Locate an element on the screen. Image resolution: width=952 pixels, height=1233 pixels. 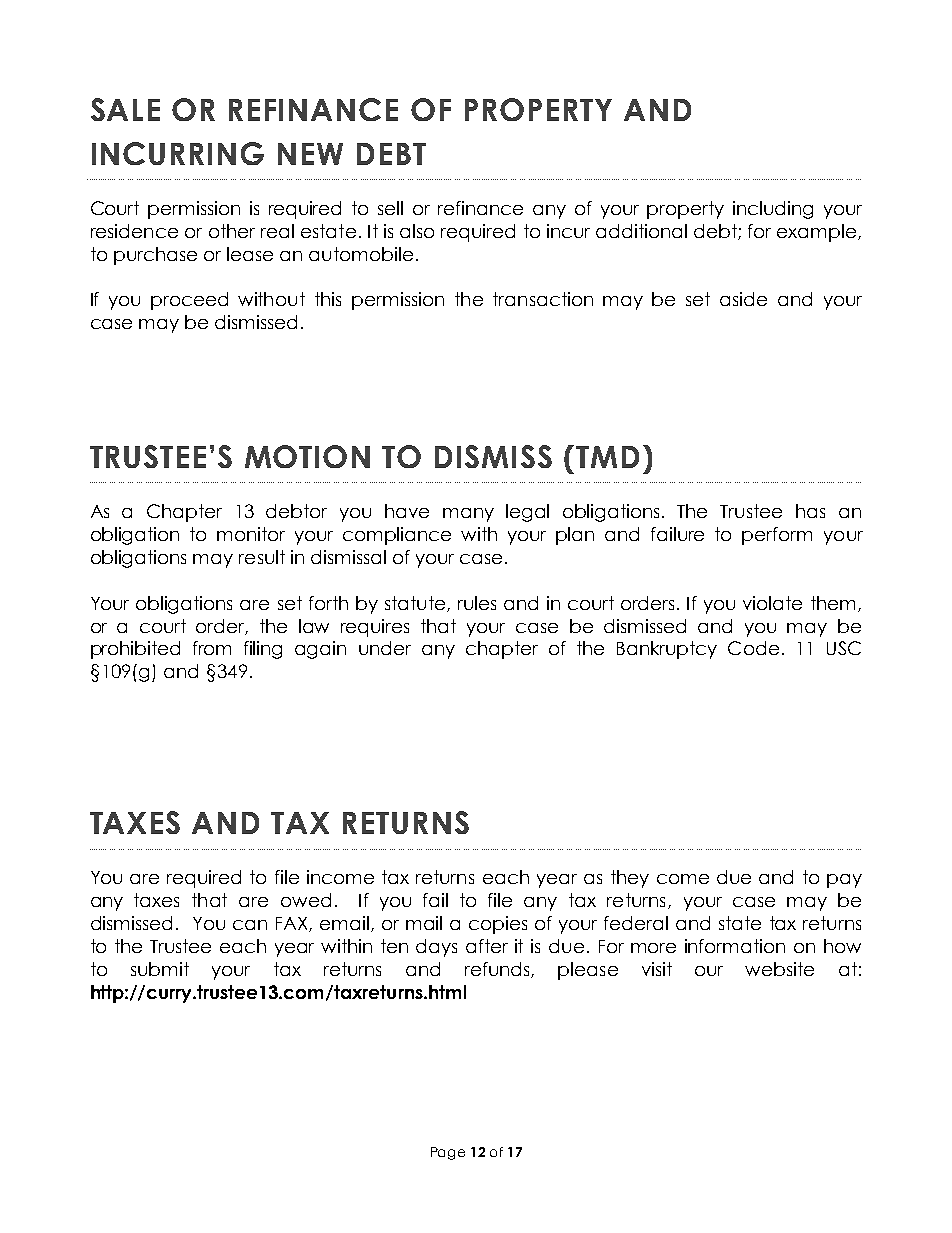
rules is located at coordinates (477, 603).
